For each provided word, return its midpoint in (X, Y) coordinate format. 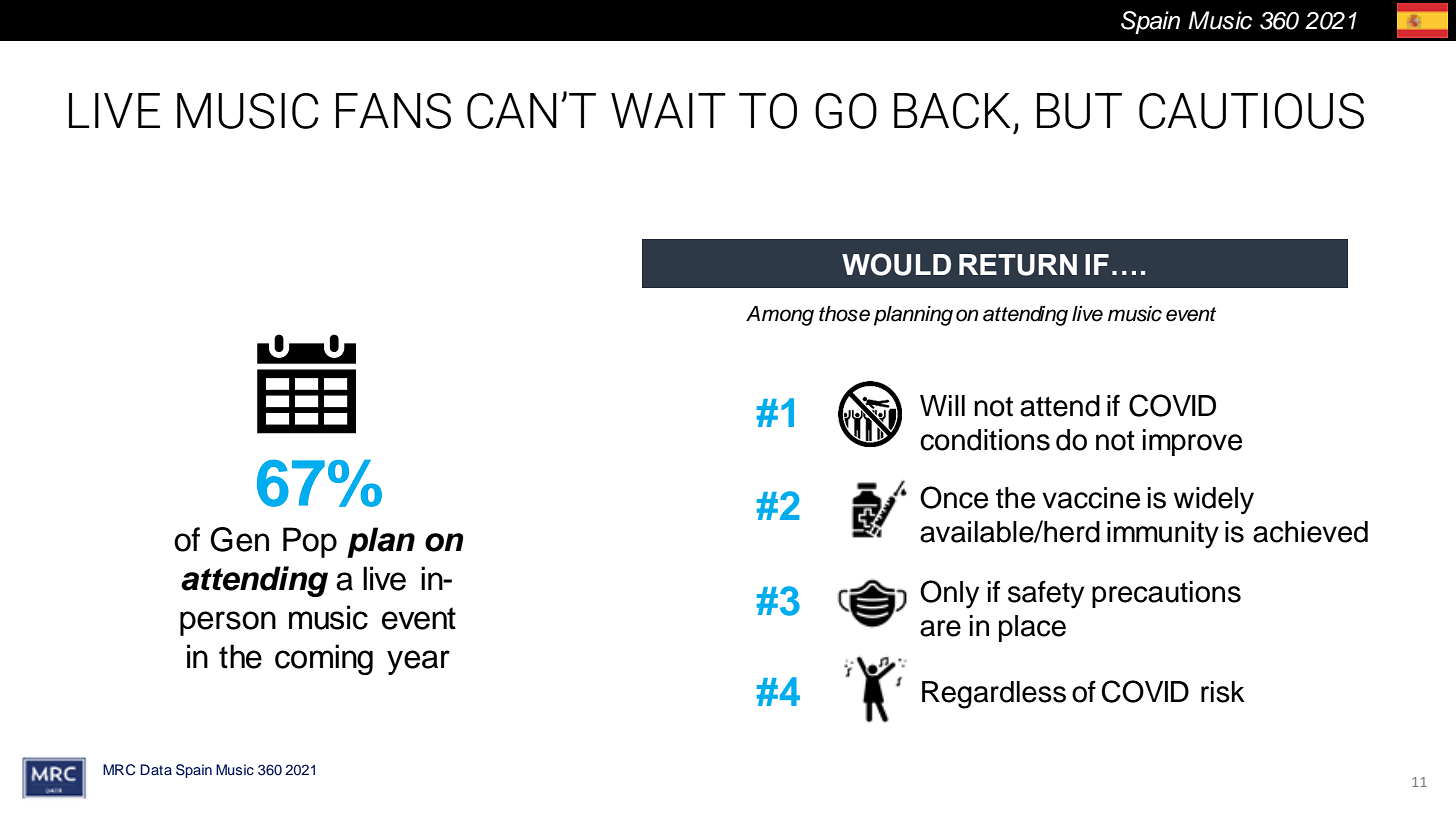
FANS (393, 111)
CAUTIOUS (1251, 111)
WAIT (668, 110)
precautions (1166, 594)
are (940, 628)
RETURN (1018, 265)
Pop (310, 542)
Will (942, 405)
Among (780, 316)
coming (324, 659)
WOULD (896, 264)
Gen (239, 539)
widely (1214, 501)
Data (156, 769)
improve (1192, 442)
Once (954, 497)
